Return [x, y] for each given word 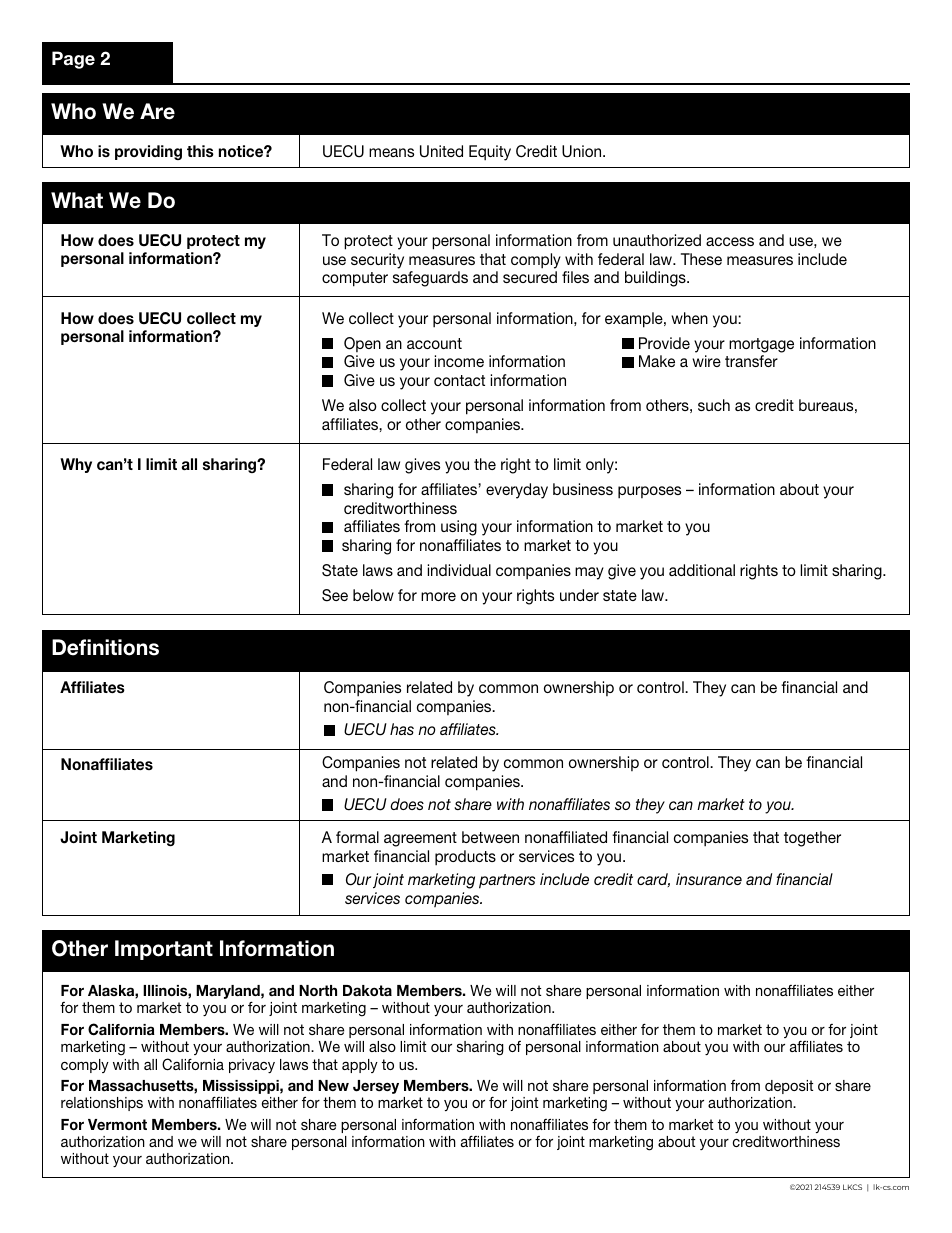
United [441, 151]
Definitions [105, 647]
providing [148, 152]
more [438, 596]
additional [702, 570]
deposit [789, 1087]
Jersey [376, 1087]
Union [583, 151]
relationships [102, 1104]
